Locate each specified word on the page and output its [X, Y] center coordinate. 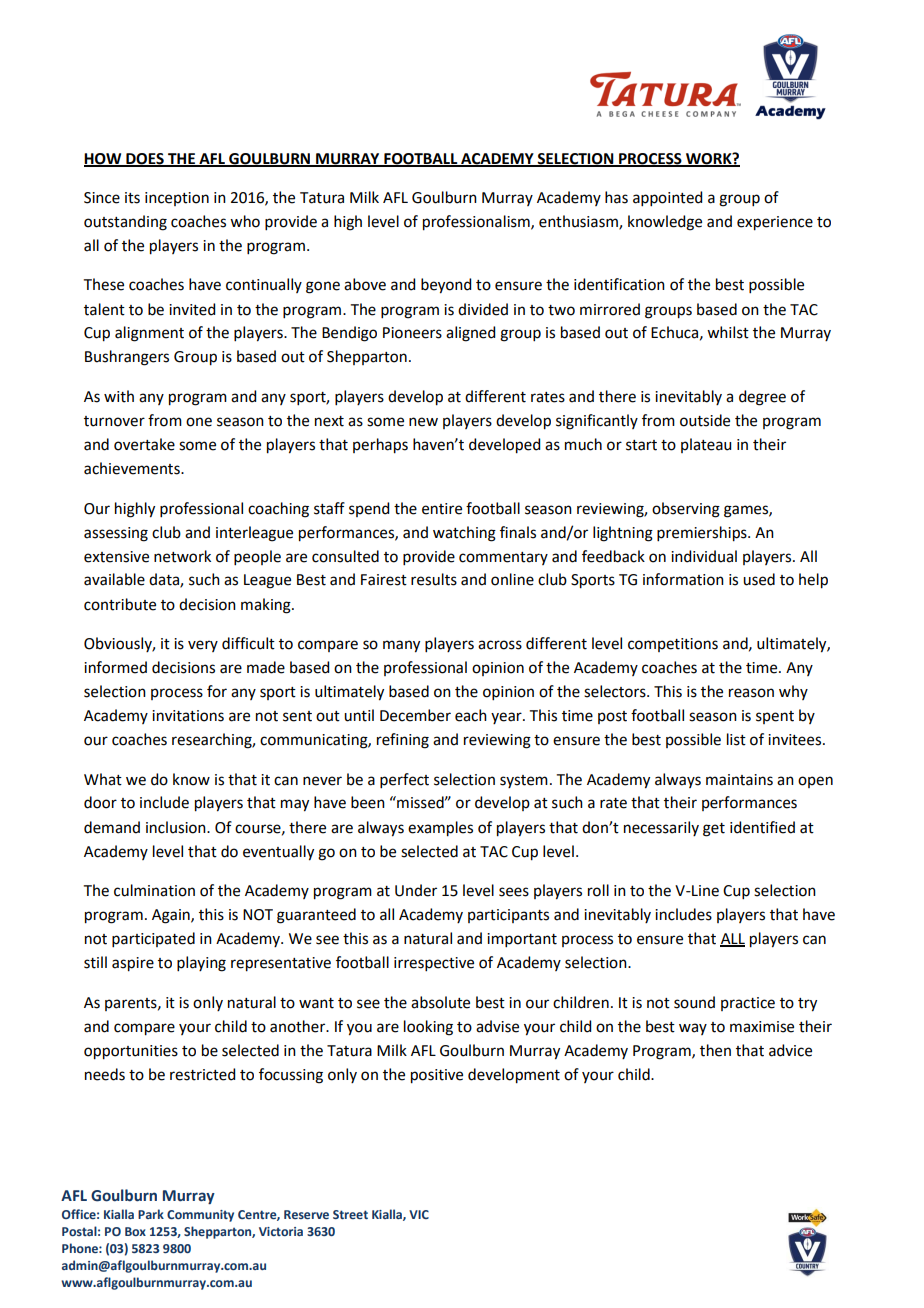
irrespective [434, 964]
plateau [706, 445]
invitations [188, 716]
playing [201, 964]
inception [177, 199]
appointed [667, 198]
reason [751, 693]
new [423, 422]
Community [200, 1216]
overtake [144, 444]
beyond [446, 286]
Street [350, 1214]
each [471, 715]
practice [748, 1004]
